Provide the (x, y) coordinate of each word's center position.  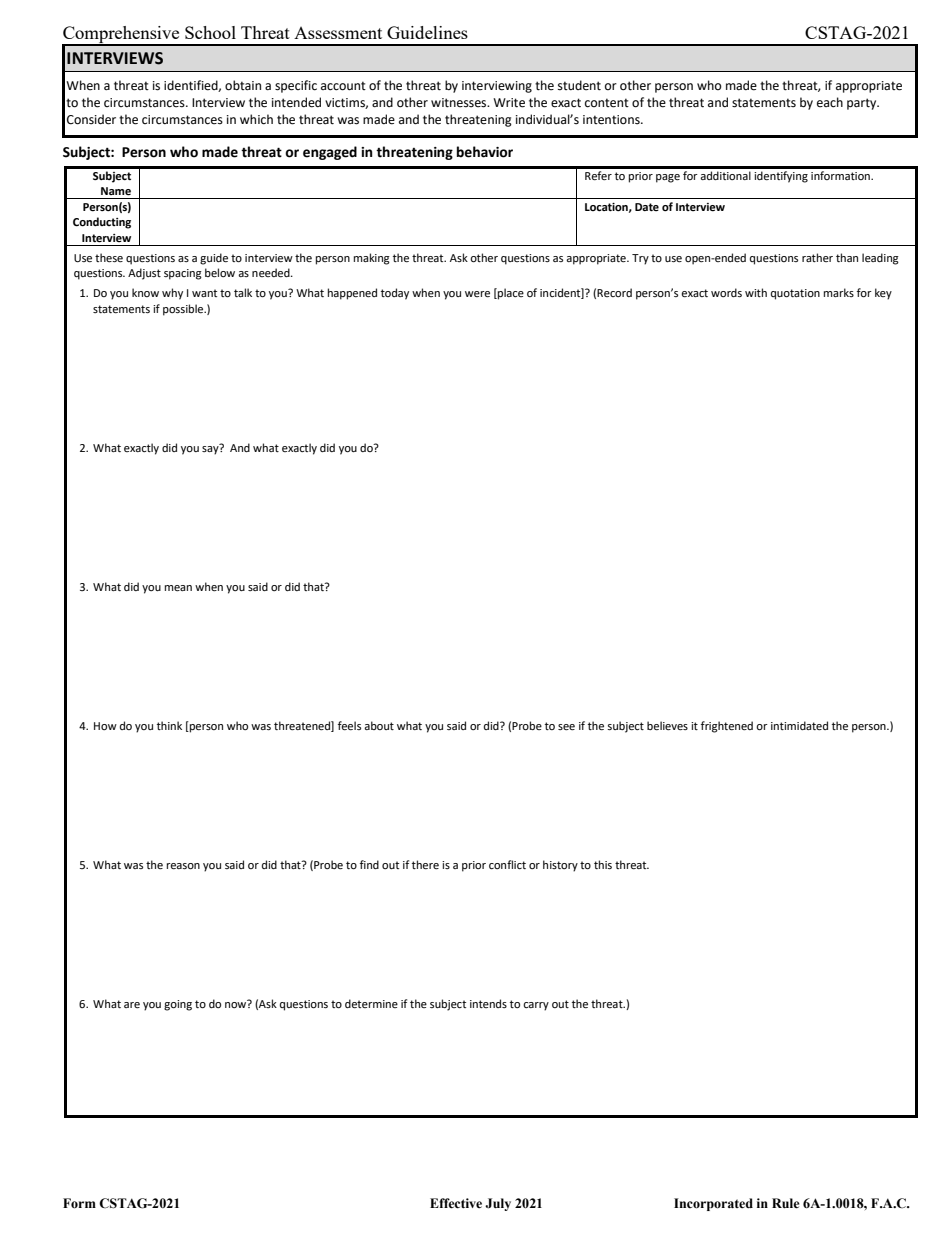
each (830, 102)
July (498, 1204)
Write (509, 103)
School (210, 32)
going (178, 1005)
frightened (727, 727)
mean (178, 588)
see (566, 727)
